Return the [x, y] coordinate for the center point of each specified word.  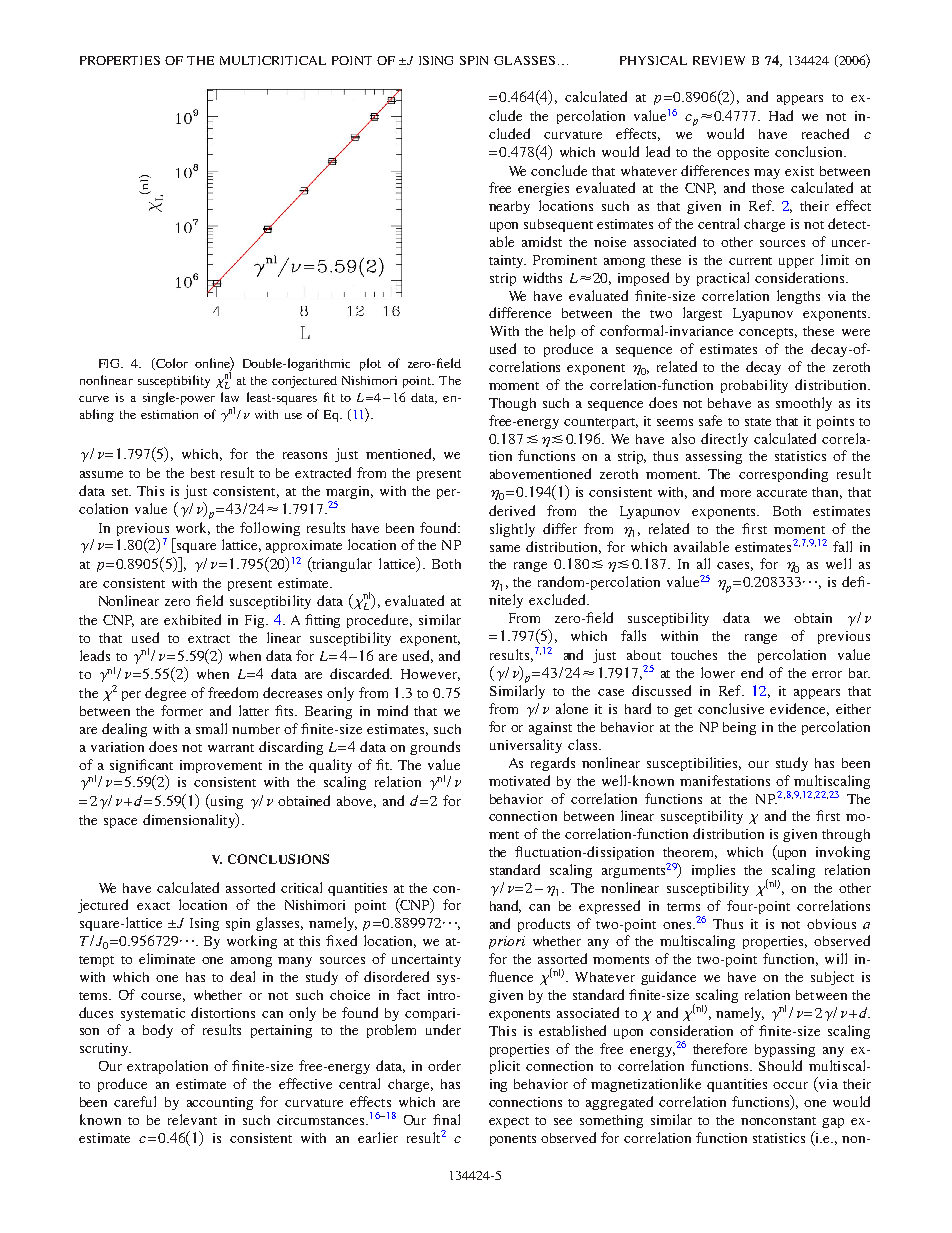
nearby [509, 207]
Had [781, 115]
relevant [192, 1119]
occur [790, 1085]
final [446, 1119]
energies [543, 189]
